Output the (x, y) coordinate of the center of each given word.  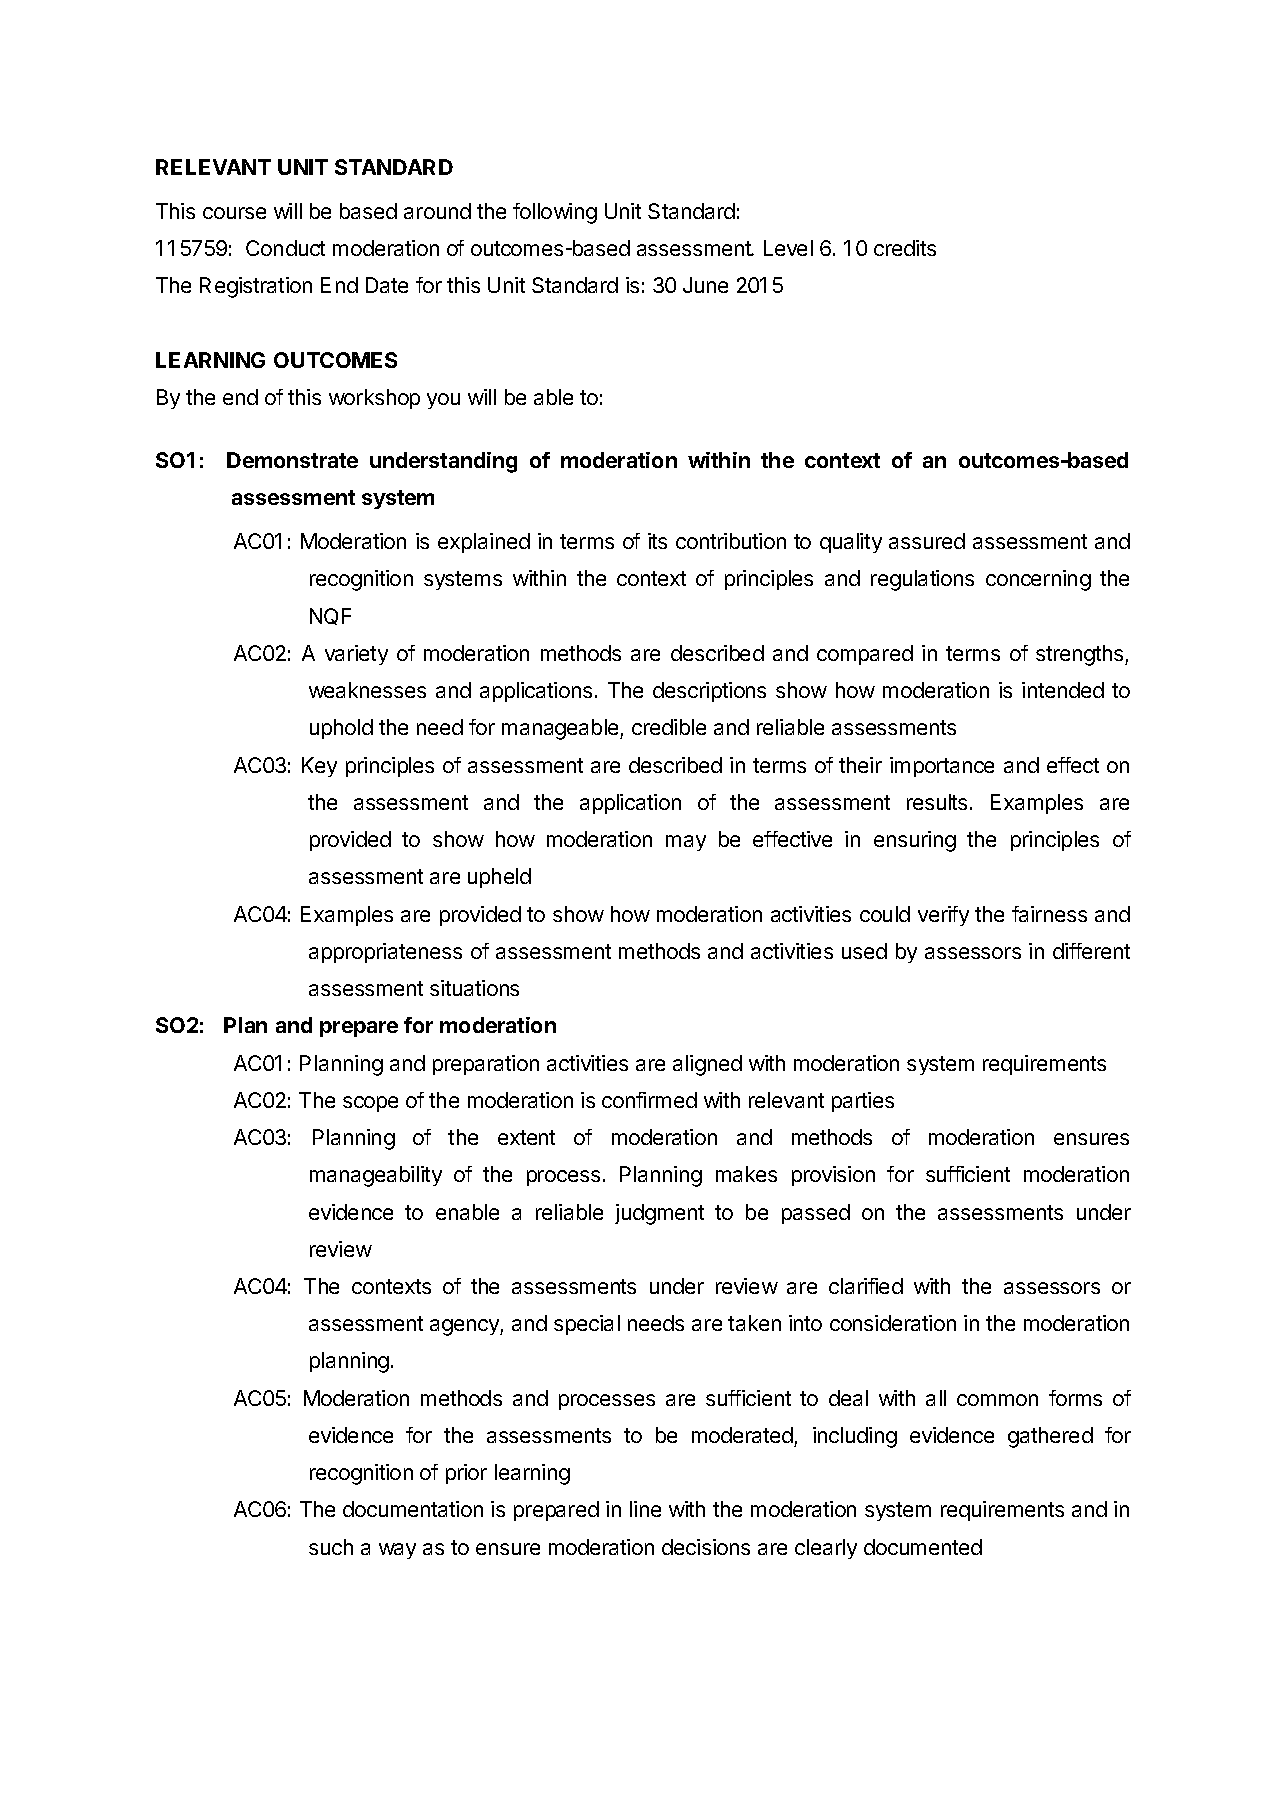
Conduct (285, 248)
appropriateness (385, 953)
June (705, 285)
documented (923, 1547)
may (686, 843)
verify (943, 916)
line (645, 1509)
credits (905, 248)
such (331, 1547)
